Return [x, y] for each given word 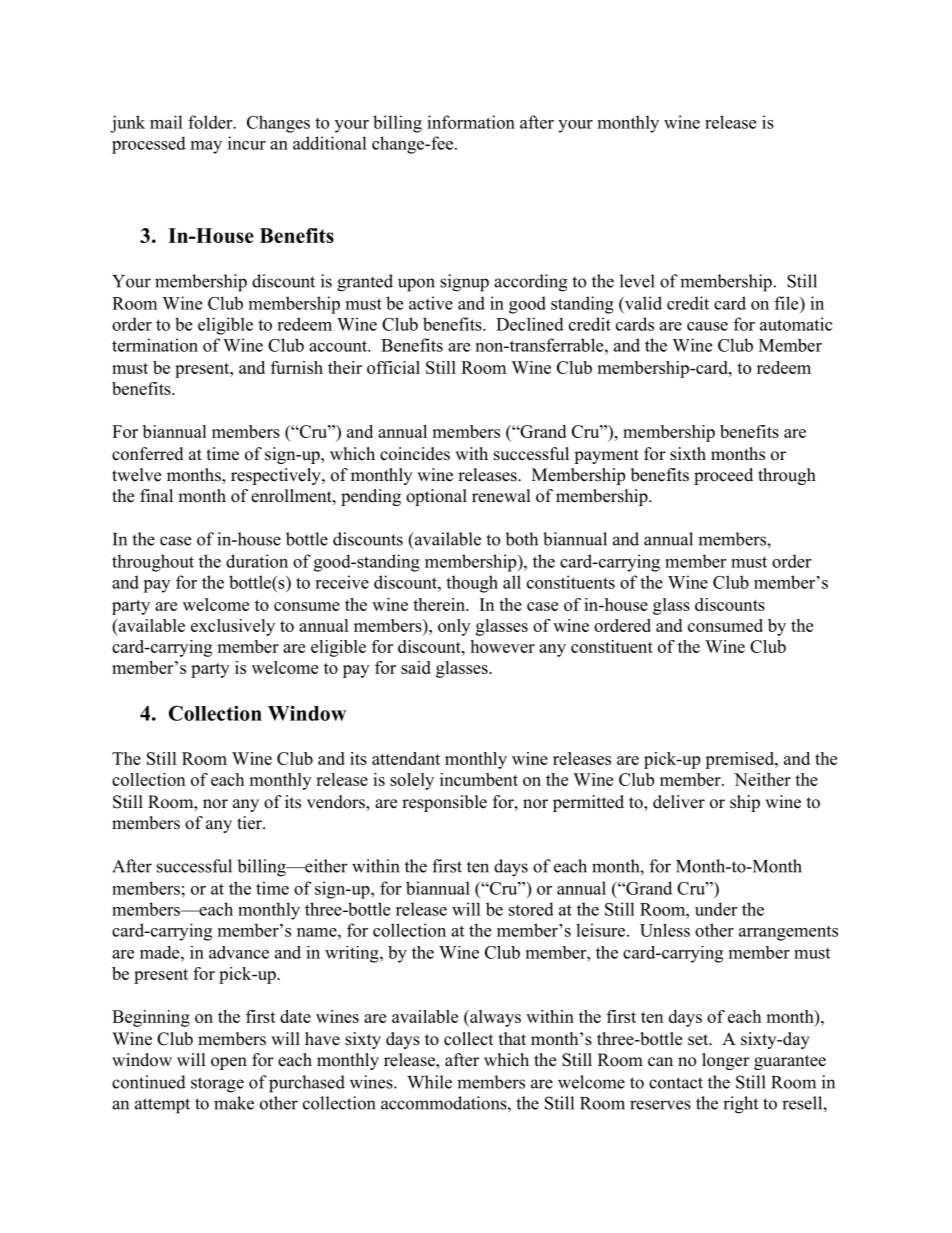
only [454, 627]
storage [217, 1085]
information [471, 122]
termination [155, 345]
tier [250, 823]
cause [707, 326]
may [206, 147]
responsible [444, 803]
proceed [723, 476]
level [637, 281]
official [393, 367]
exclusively [233, 627]
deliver [679, 802]
